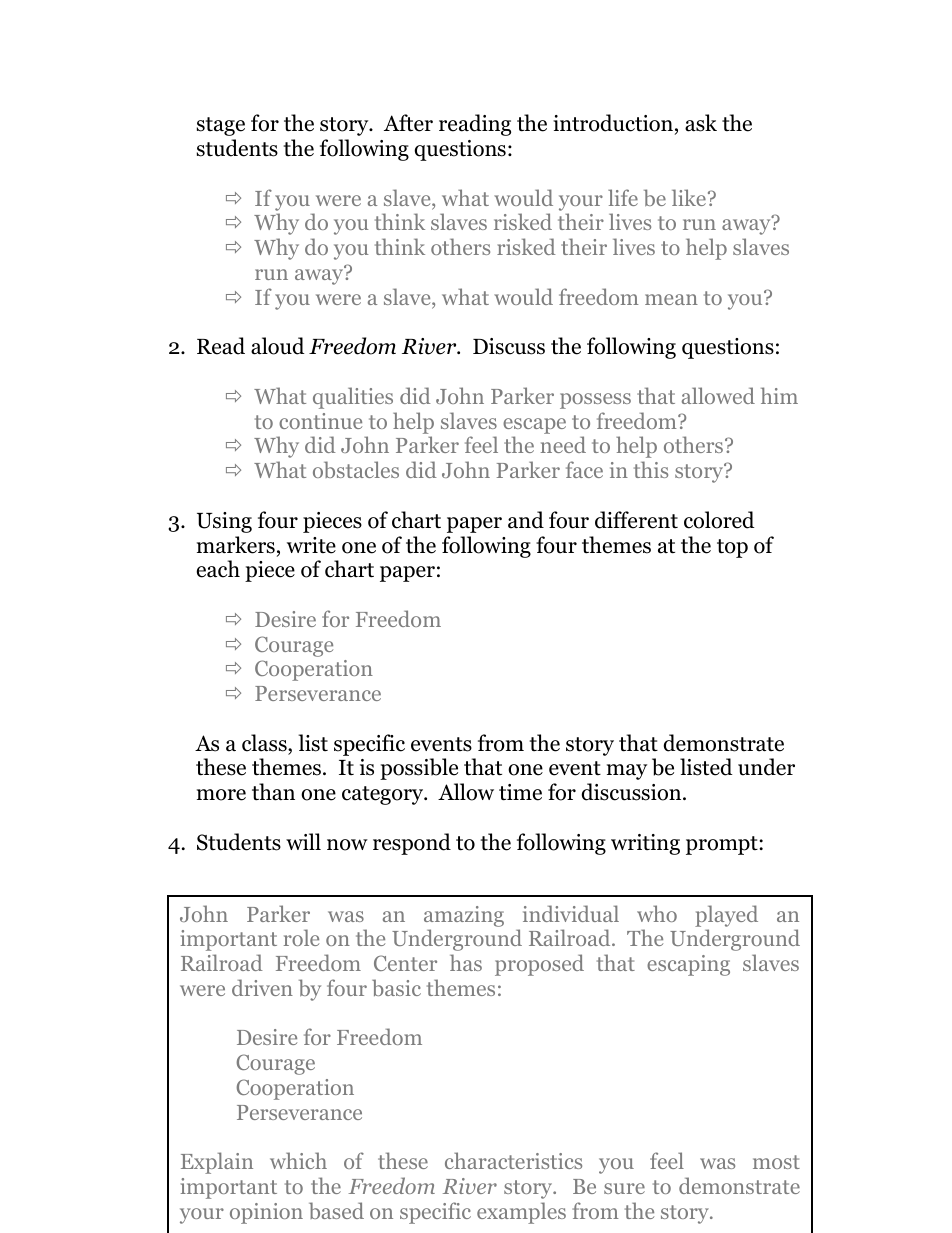  Describe the element at coordinates (732, 548) in the page. I see `top` at that location.
